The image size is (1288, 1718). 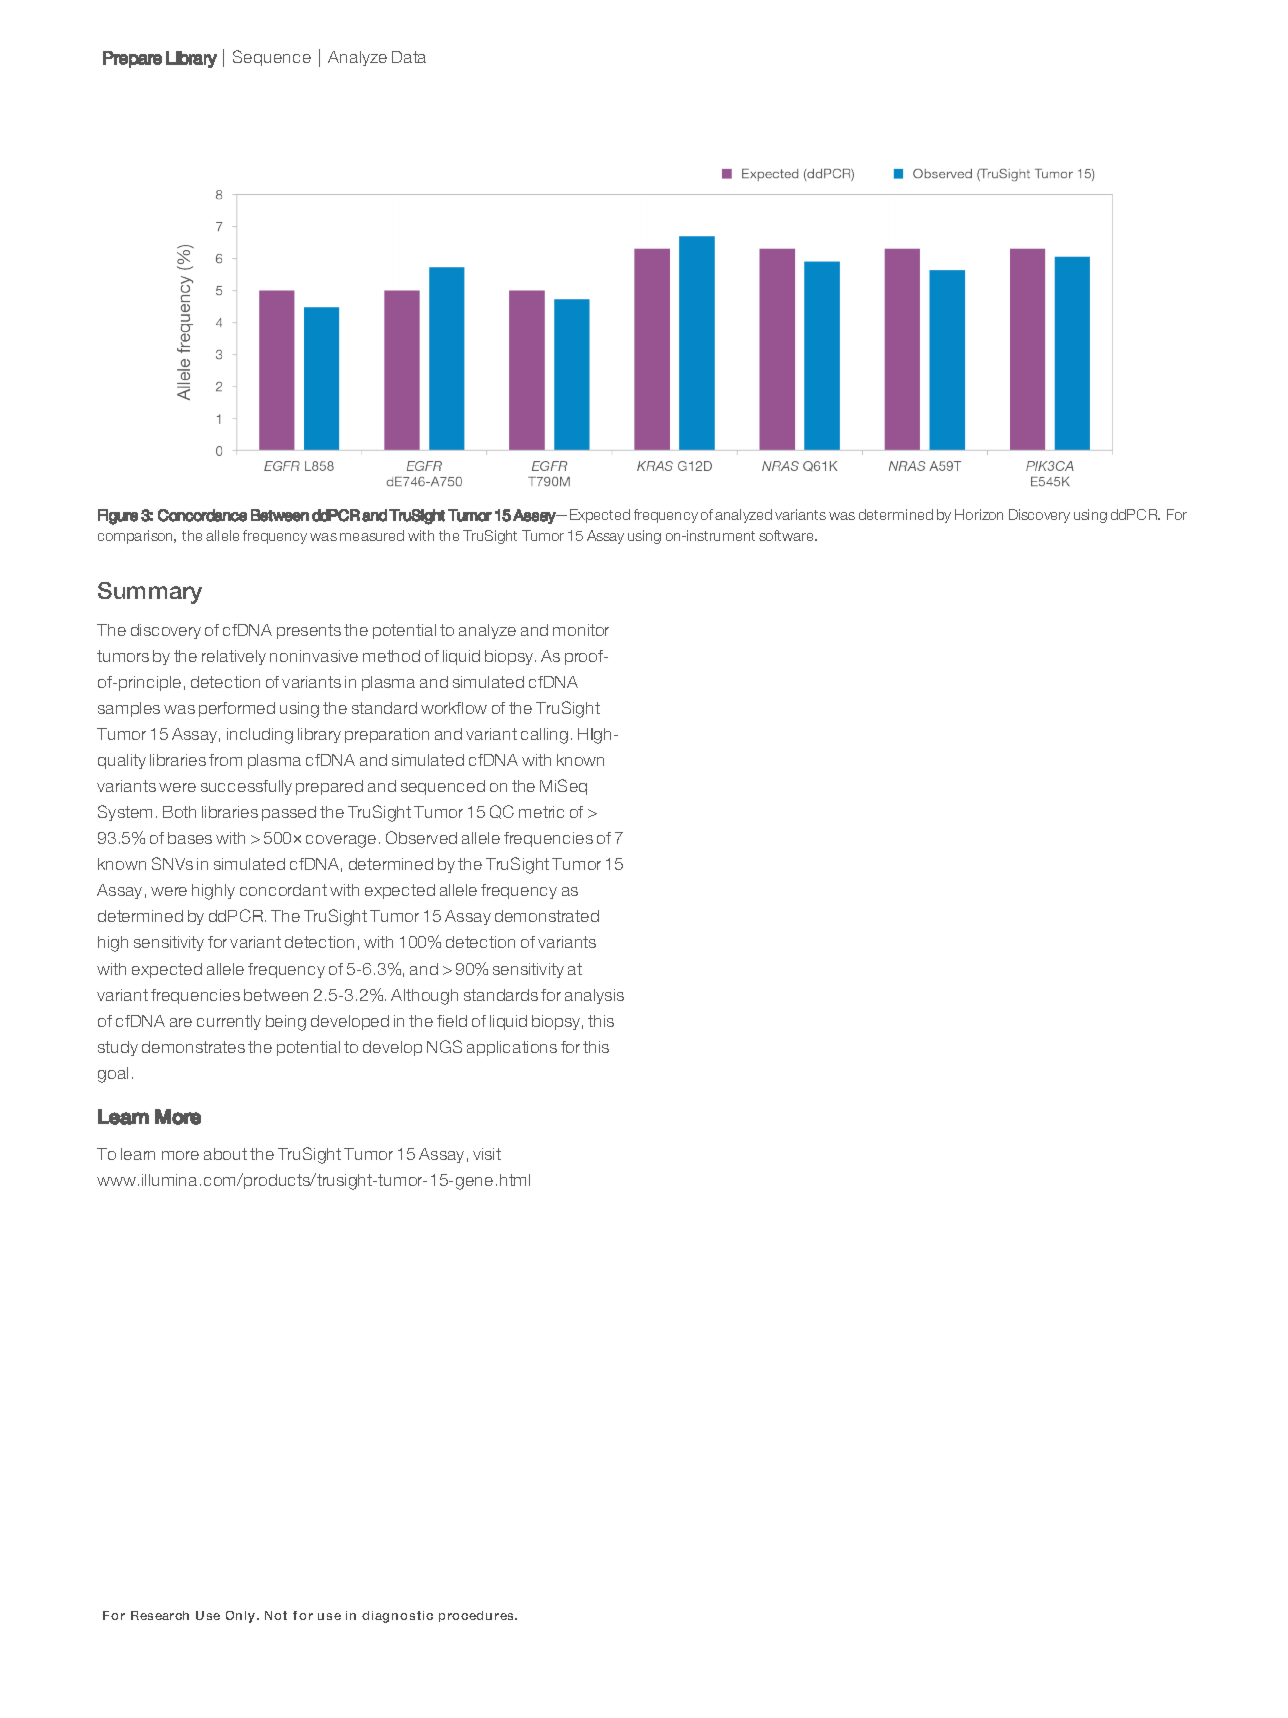 I want to click on measured, so click(x=372, y=535).
